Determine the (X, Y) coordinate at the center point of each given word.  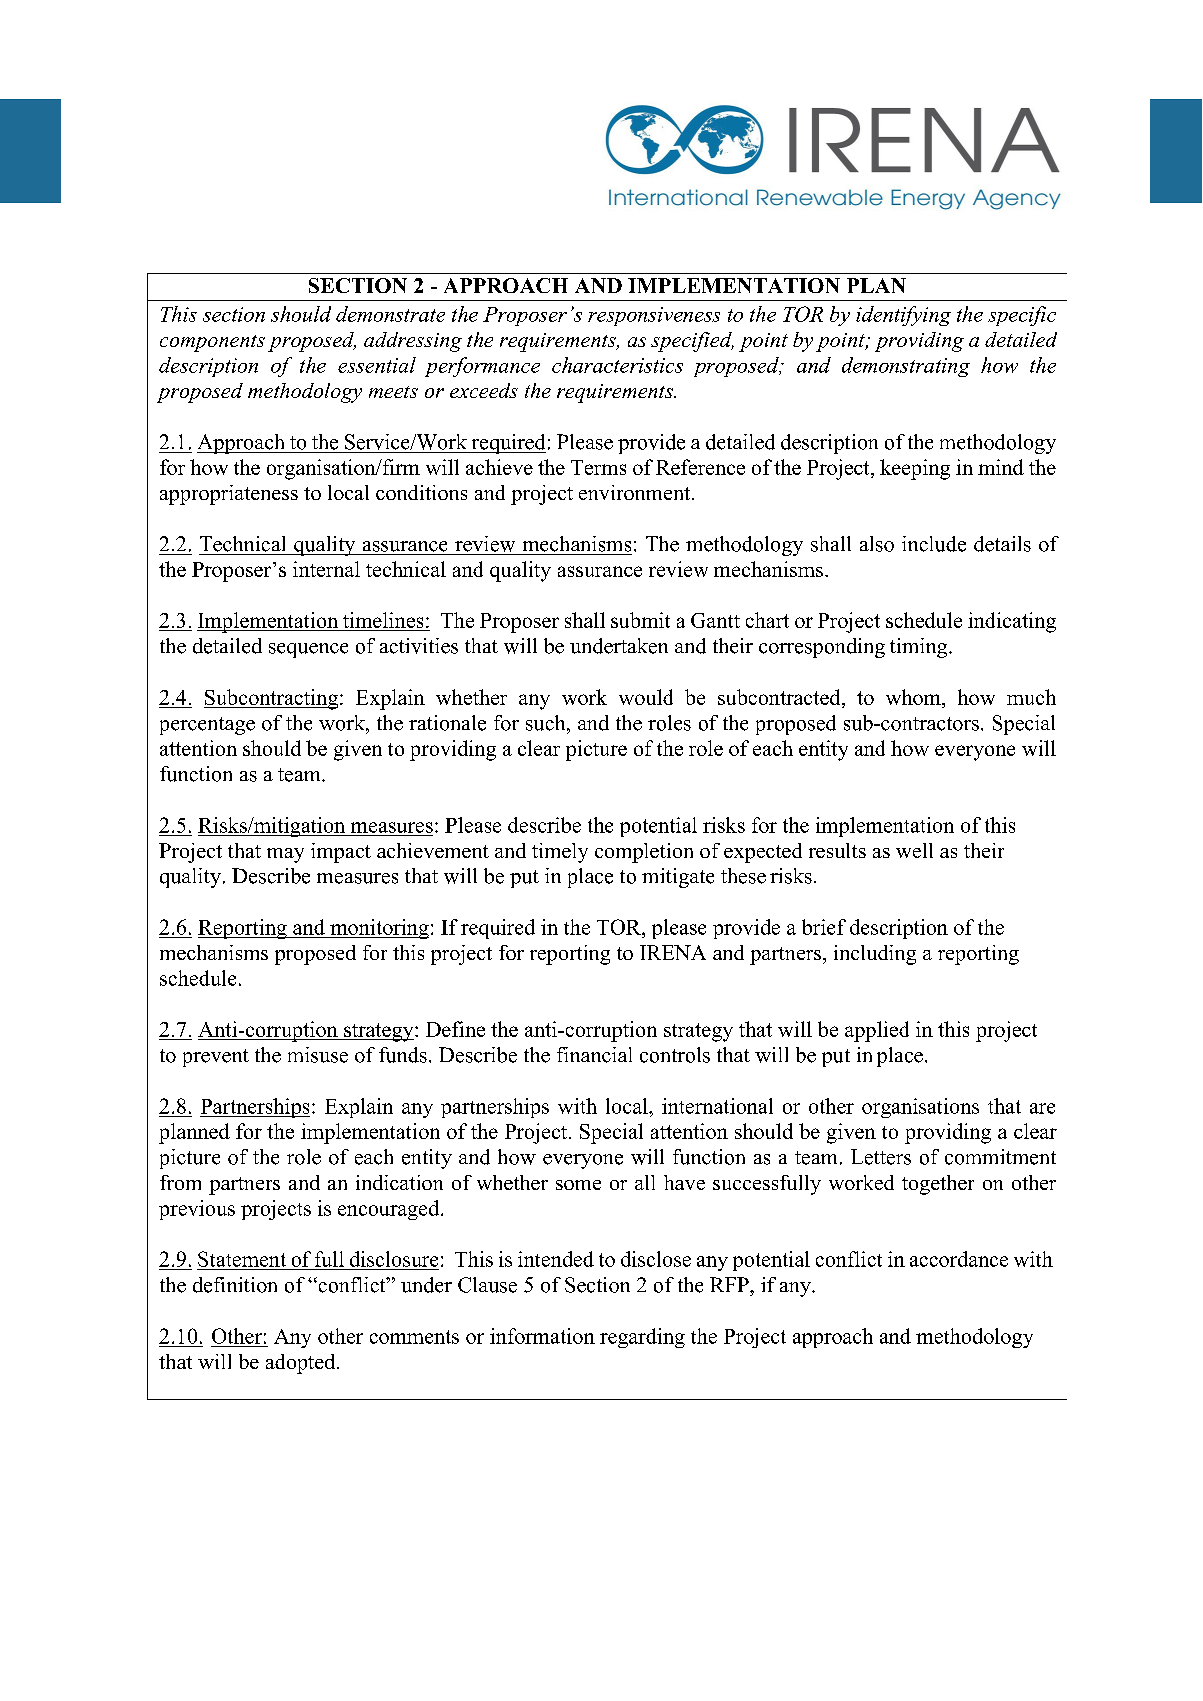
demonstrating (906, 367)
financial (594, 1055)
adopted (302, 1364)
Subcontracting (271, 699)
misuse (318, 1055)
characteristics (617, 365)
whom (914, 697)
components (212, 343)
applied (877, 1031)
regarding (642, 1338)
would (646, 697)
